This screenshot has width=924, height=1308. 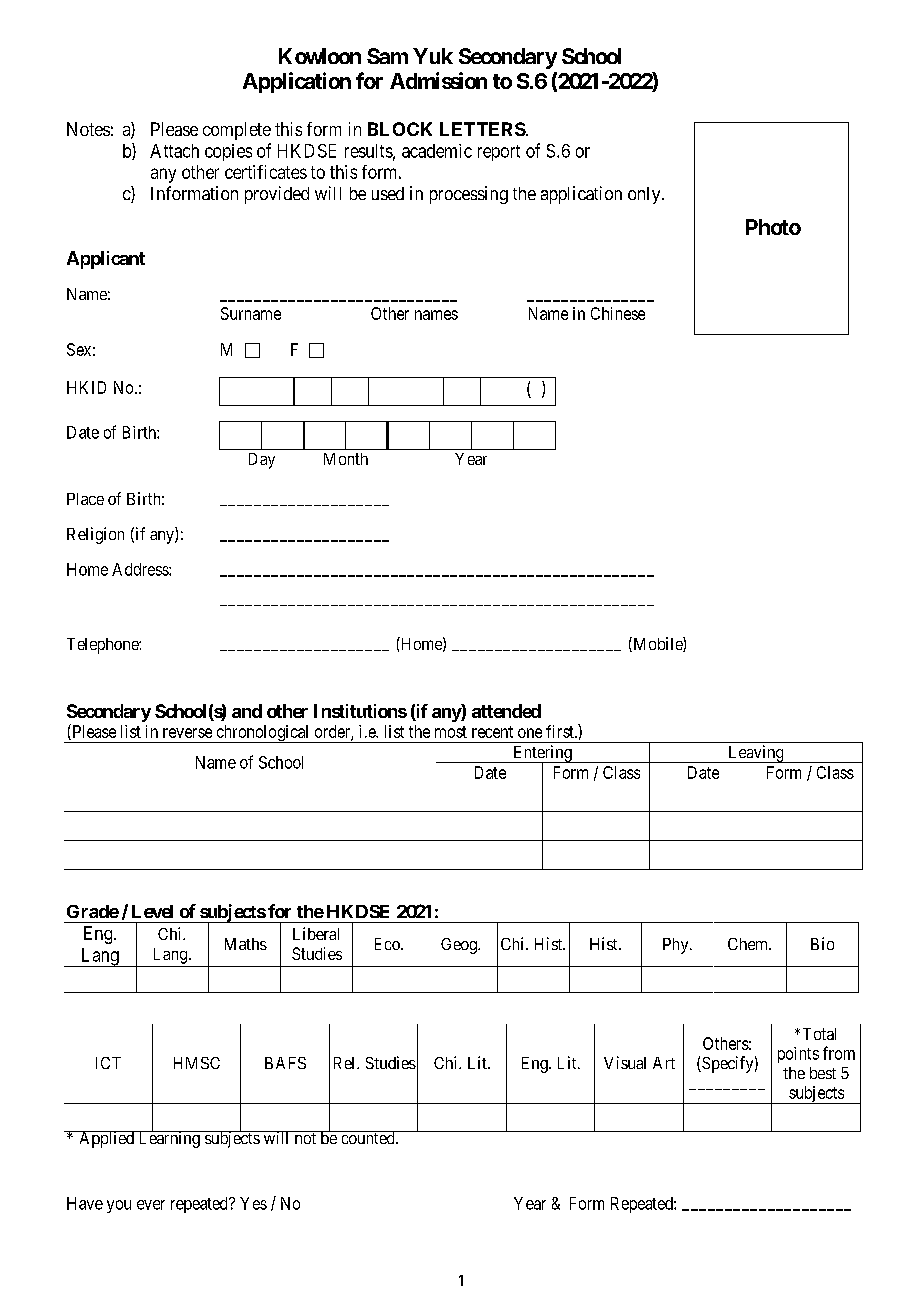 What do you see at coordinates (645, 195) in the screenshot?
I see `only` at bounding box center [645, 195].
